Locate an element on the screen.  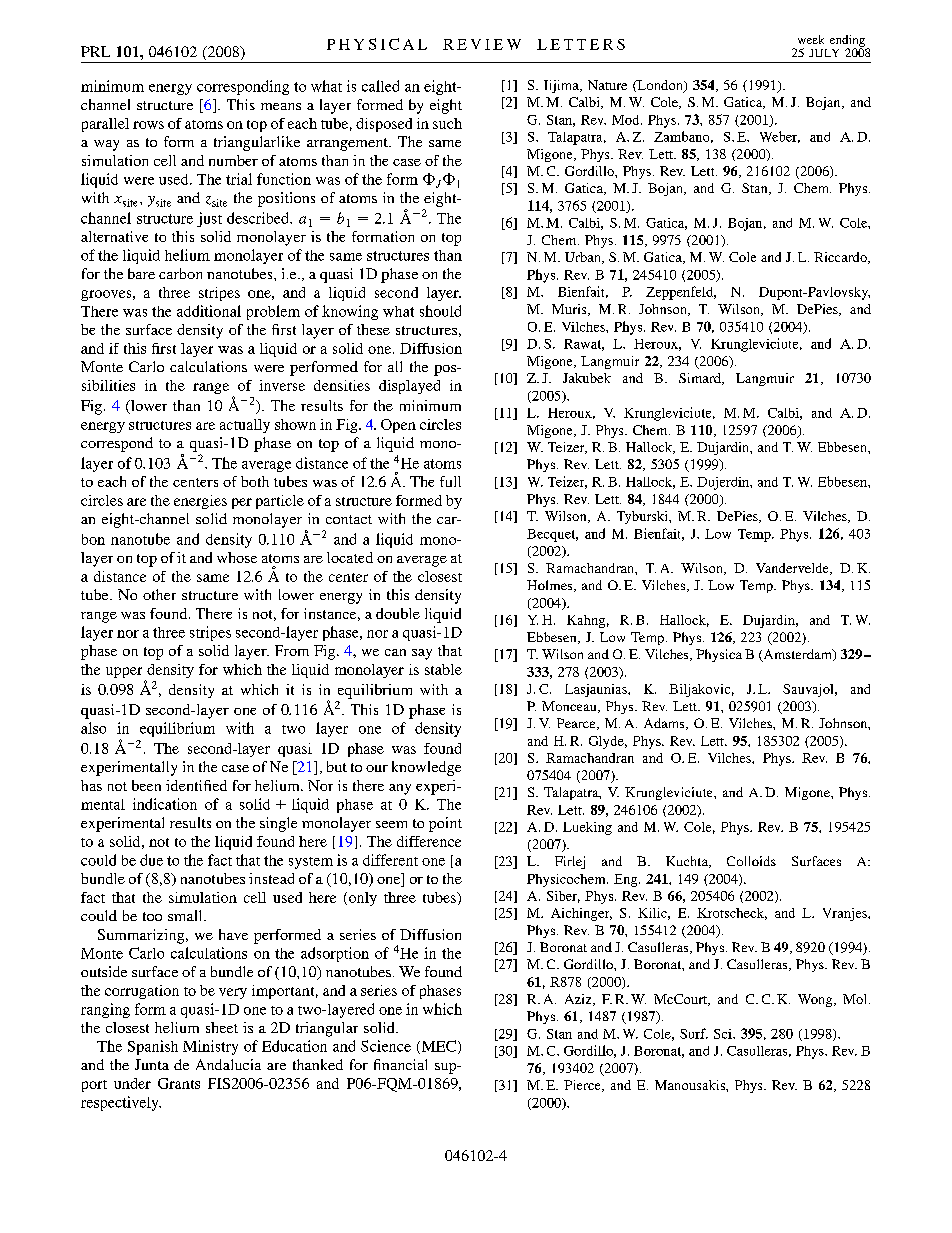
Amsterdam is located at coordinates (797, 655).
